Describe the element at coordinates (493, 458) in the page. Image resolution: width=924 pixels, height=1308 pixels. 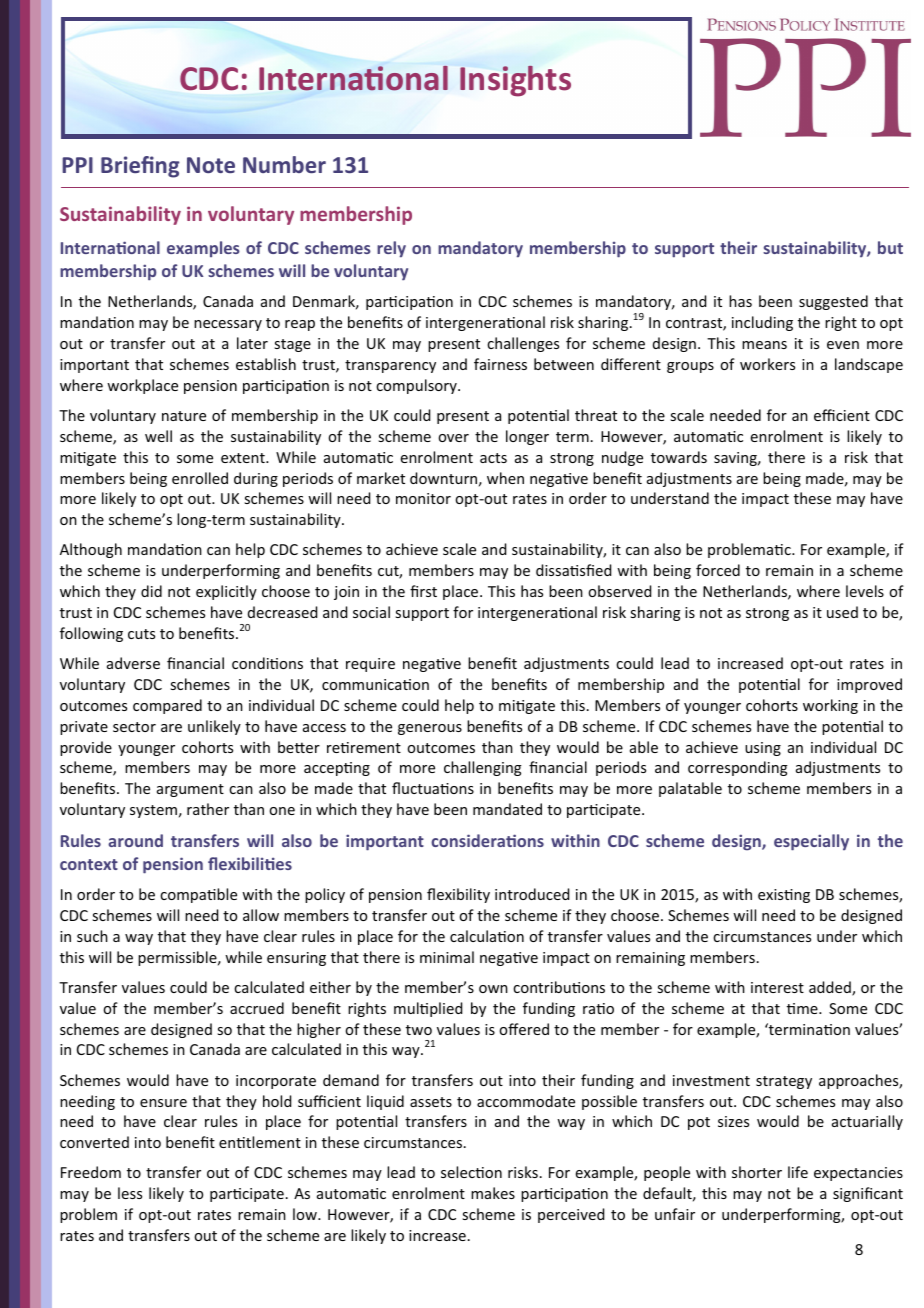
I see `acts` at that location.
